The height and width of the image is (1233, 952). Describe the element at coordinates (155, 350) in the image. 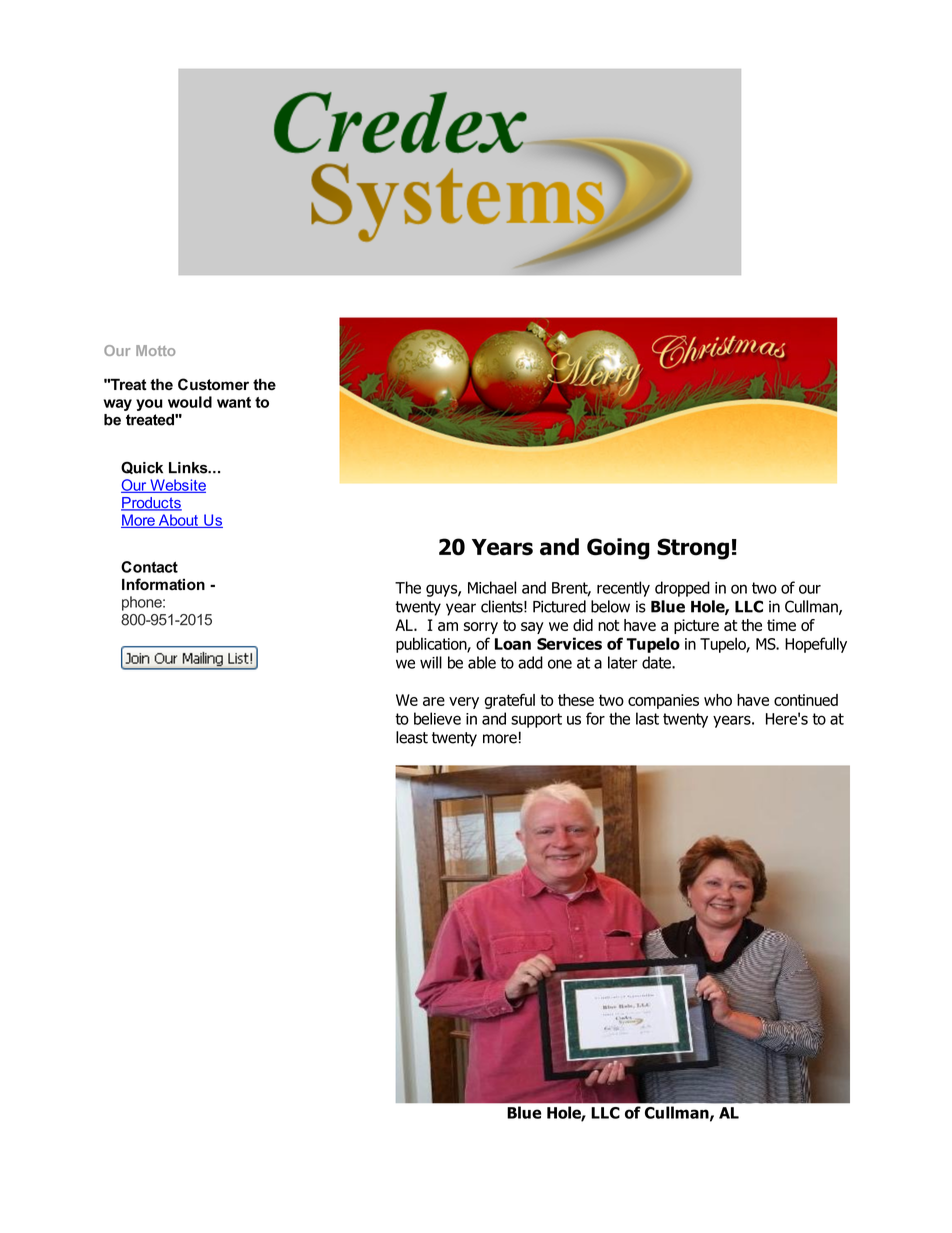

I see `Motto` at that location.
